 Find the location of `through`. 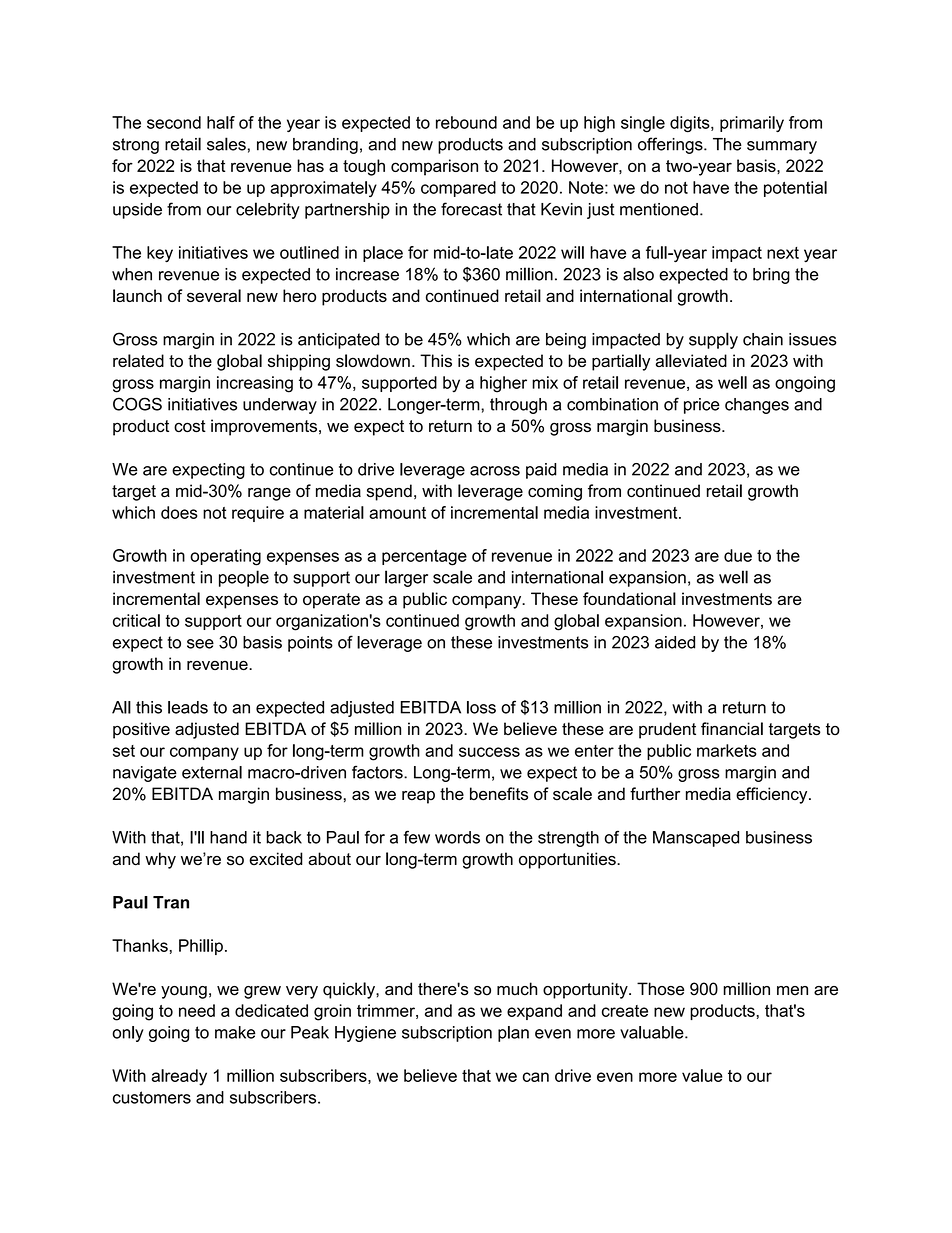

through is located at coordinates (518, 406).
